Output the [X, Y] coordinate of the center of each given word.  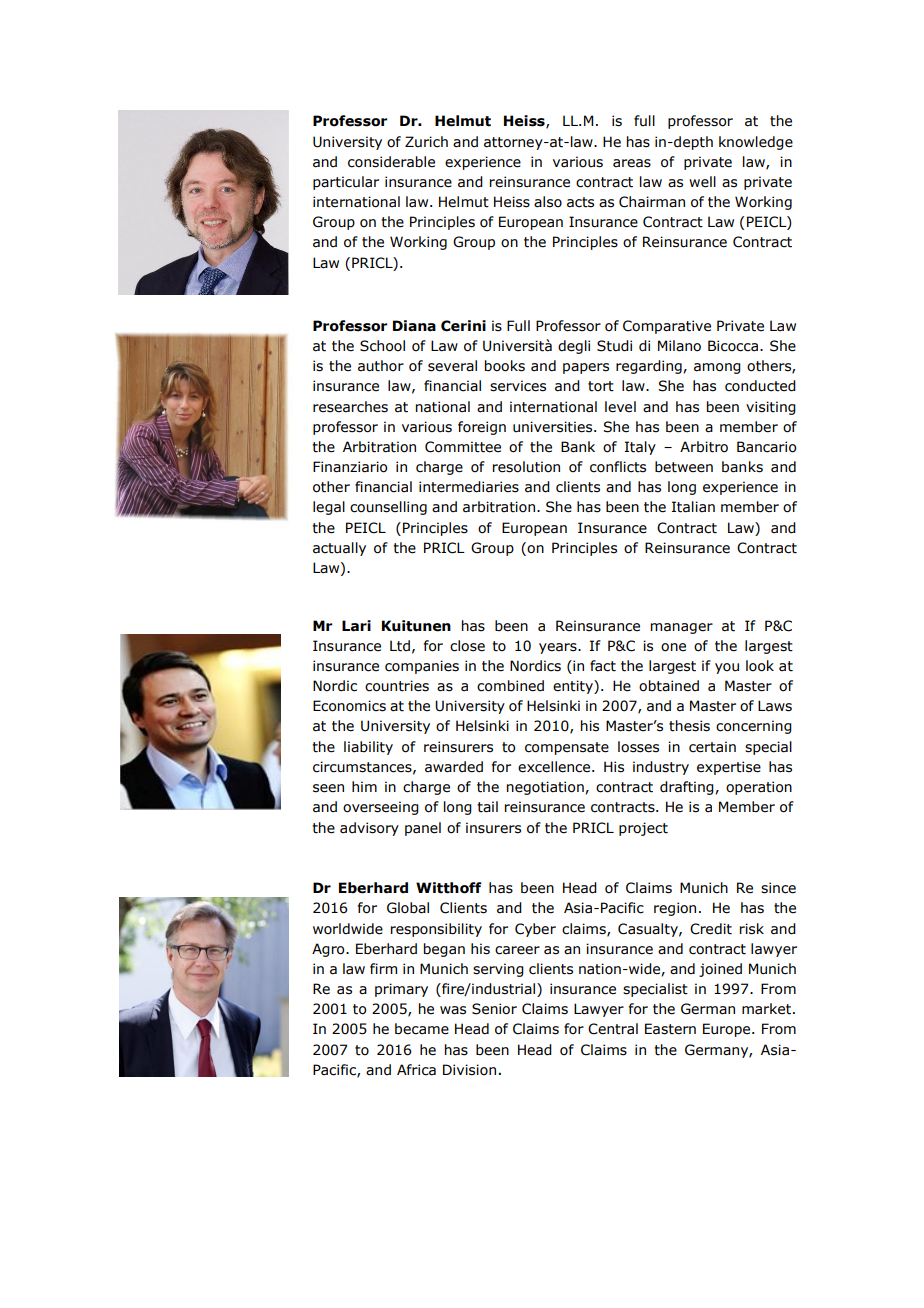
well [702, 182]
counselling [388, 508]
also [548, 202]
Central [613, 1029]
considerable [391, 162]
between [684, 467]
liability [368, 748]
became [422, 1029]
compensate [567, 748]
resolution [526, 467]
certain [712, 747]
